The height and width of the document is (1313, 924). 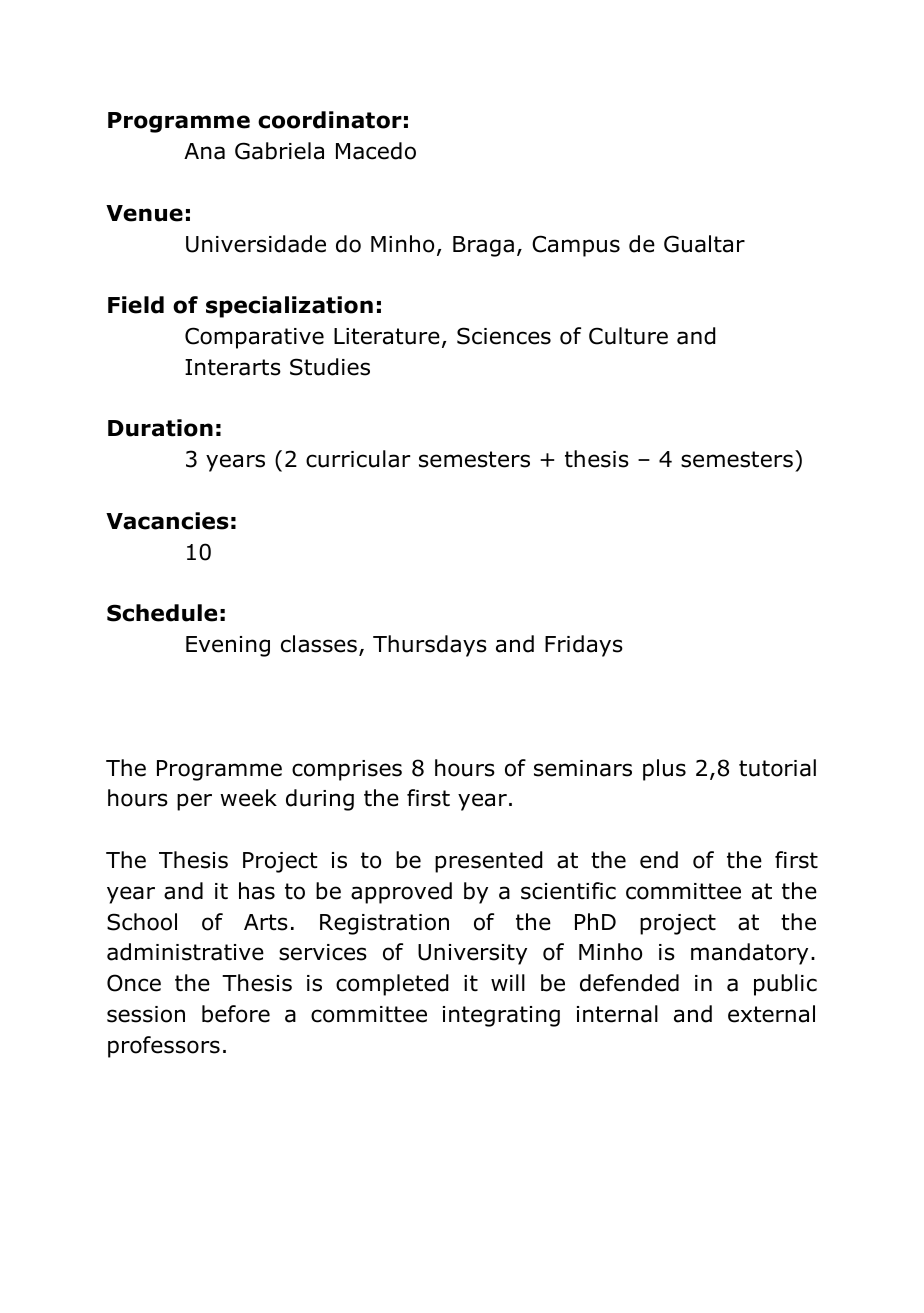 What do you see at coordinates (488, 862) in the document?
I see `presented` at bounding box center [488, 862].
